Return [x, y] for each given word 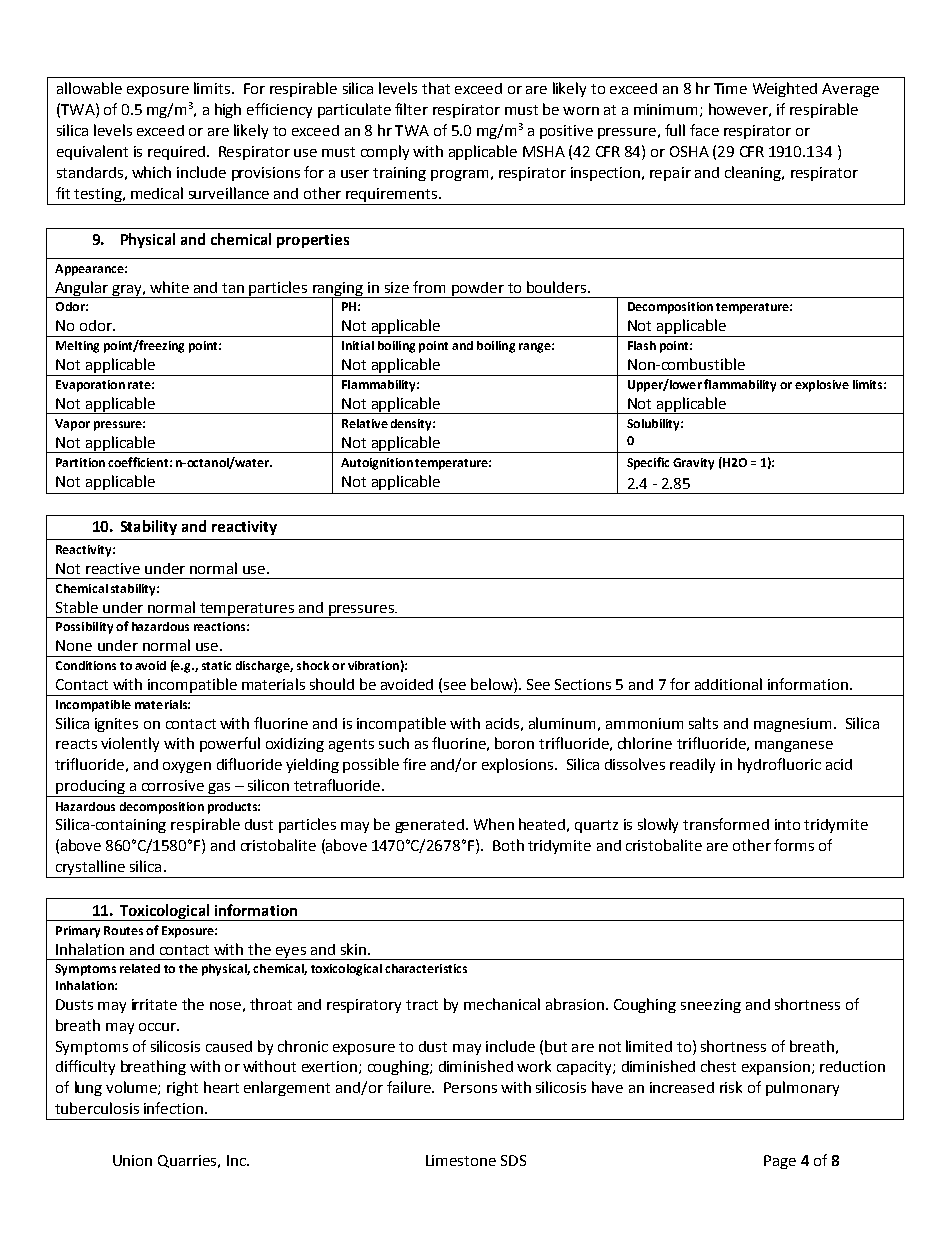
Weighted [785, 89]
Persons [470, 1087]
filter [411, 109]
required [176, 153]
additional [728, 684]
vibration [373, 665]
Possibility [84, 628]
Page [780, 1162]
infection [173, 1108]
